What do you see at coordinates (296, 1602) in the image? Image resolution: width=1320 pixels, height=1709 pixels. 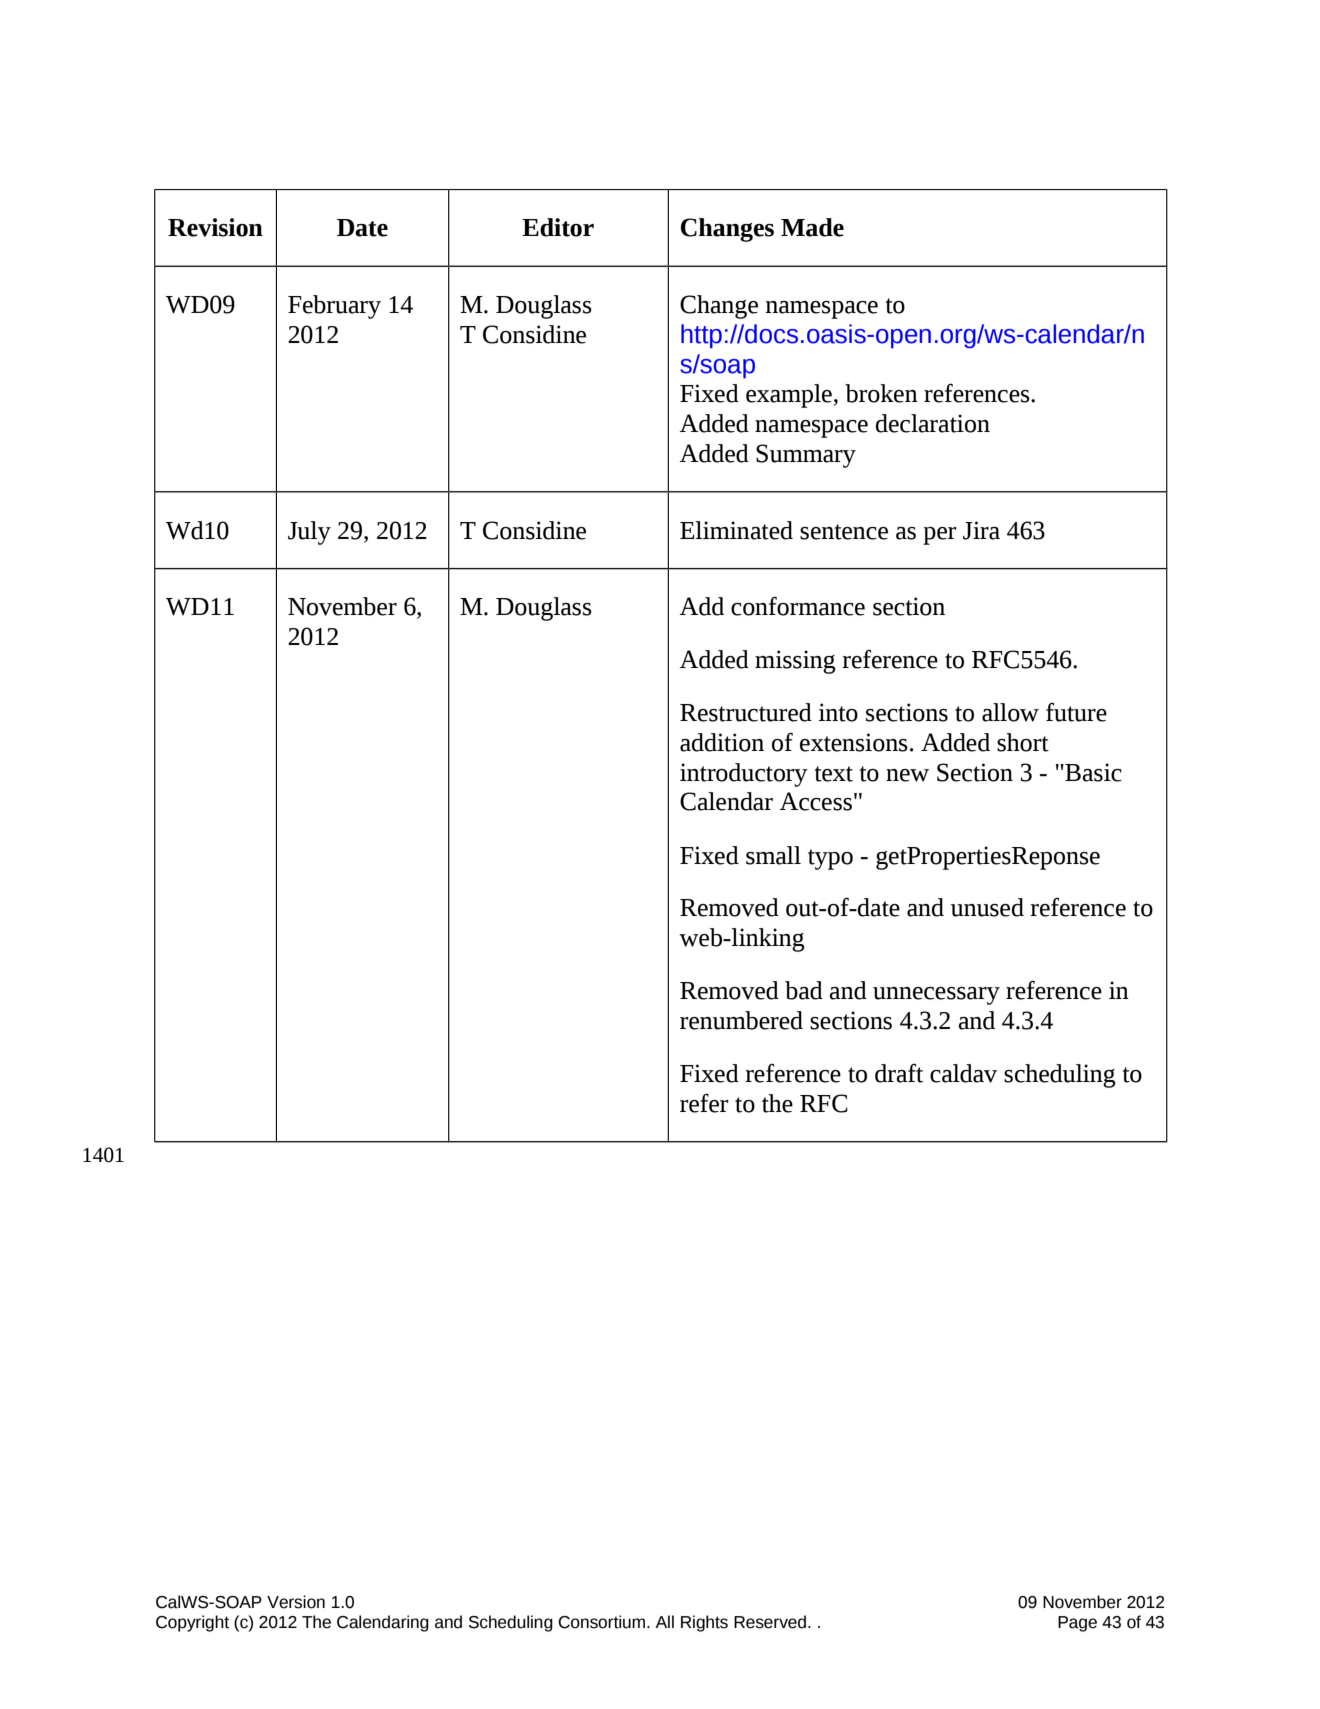 I see `Version` at bounding box center [296, 1602].
